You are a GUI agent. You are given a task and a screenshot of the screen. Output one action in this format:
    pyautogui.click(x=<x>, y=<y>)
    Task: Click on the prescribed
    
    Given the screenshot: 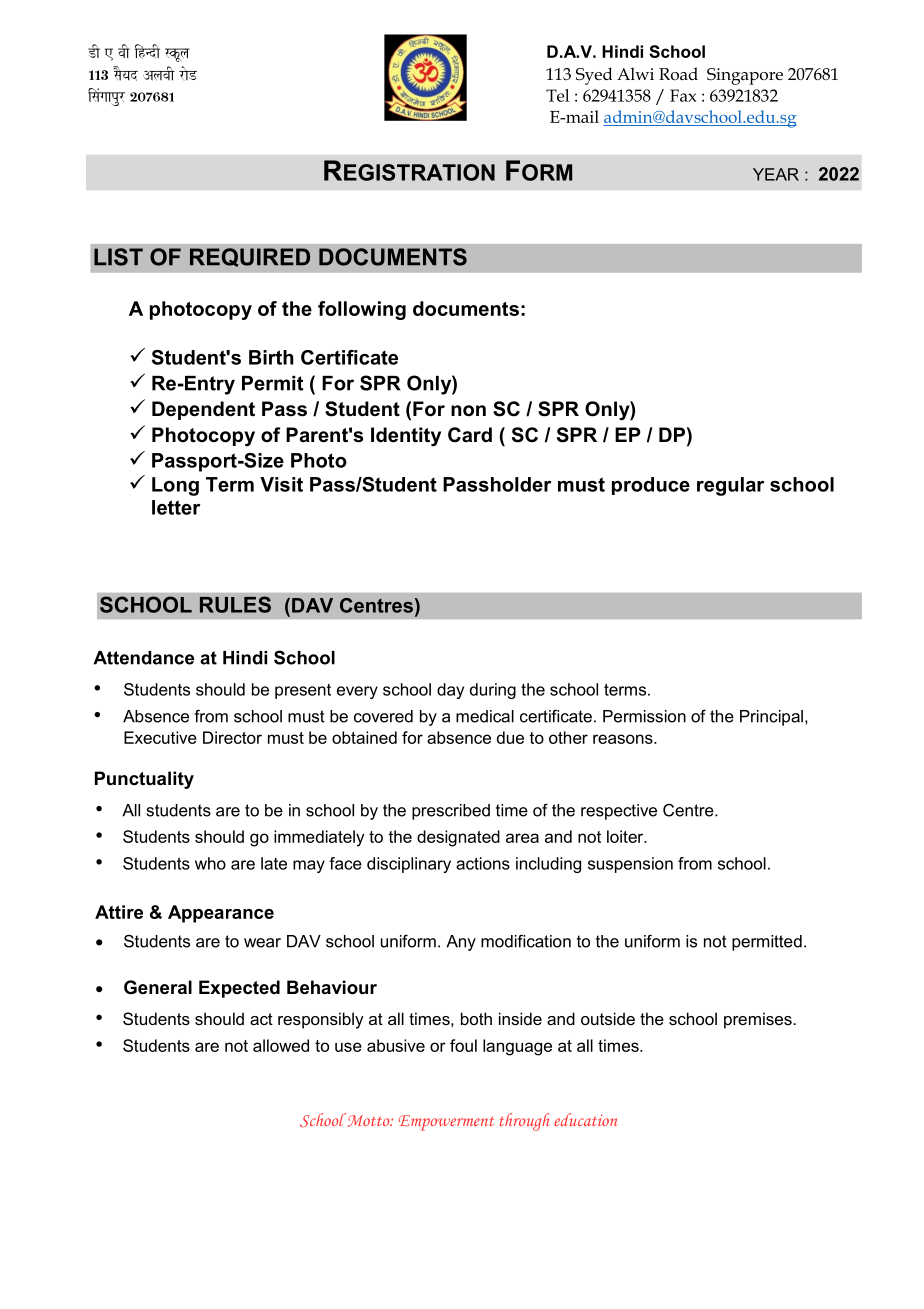 What is the action you would take?
    pyautogui.click(x=451, y=812)
